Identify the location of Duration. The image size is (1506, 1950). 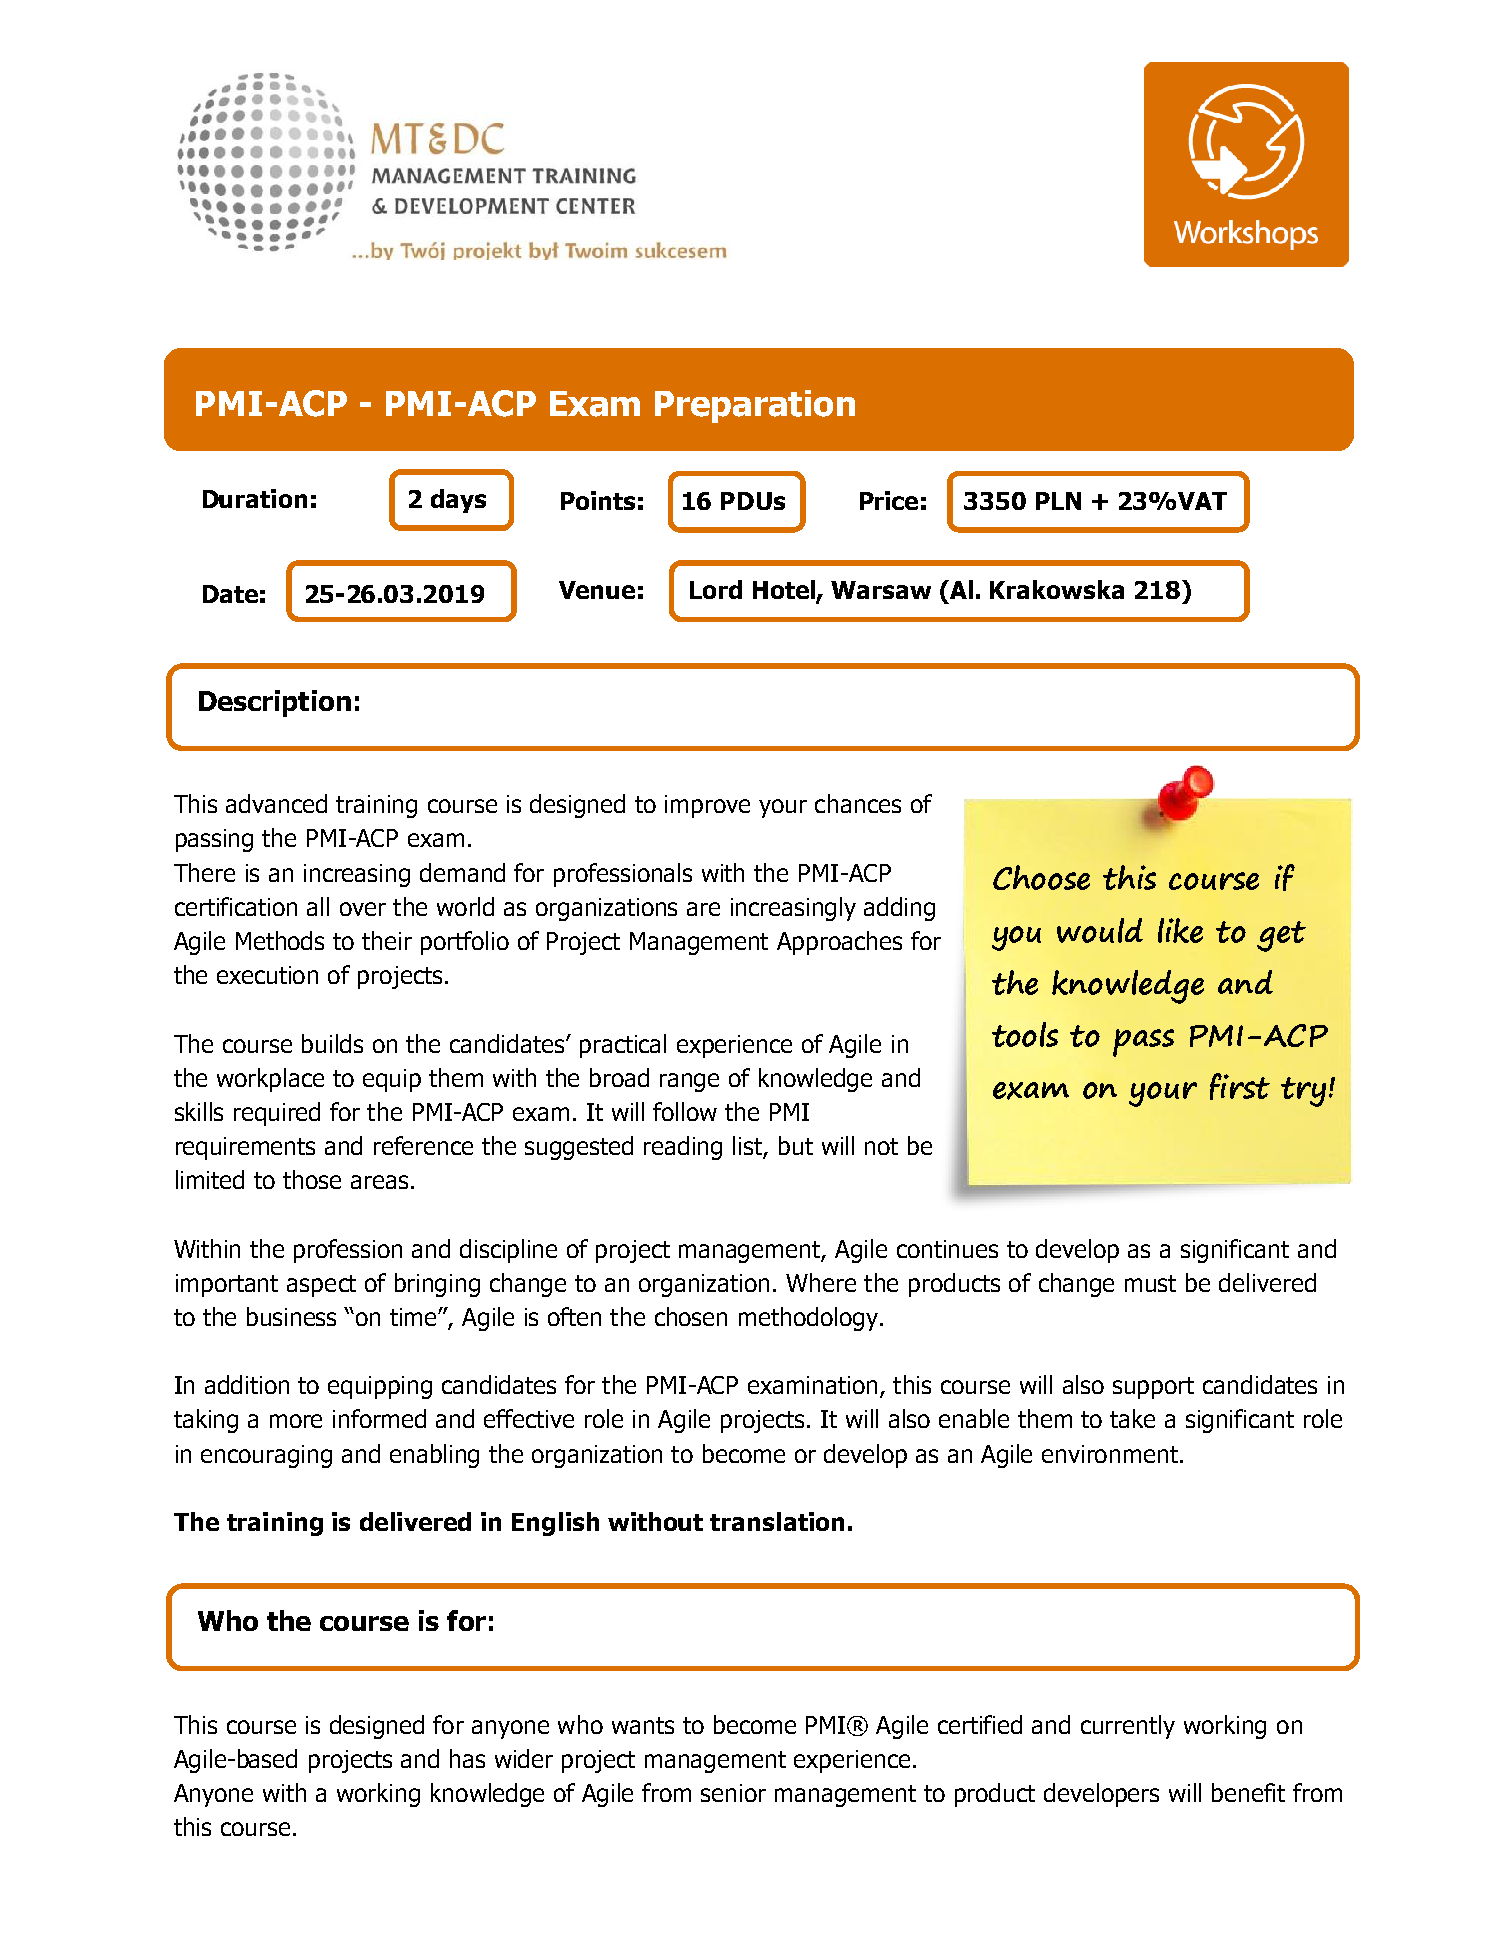
(255, 498).
